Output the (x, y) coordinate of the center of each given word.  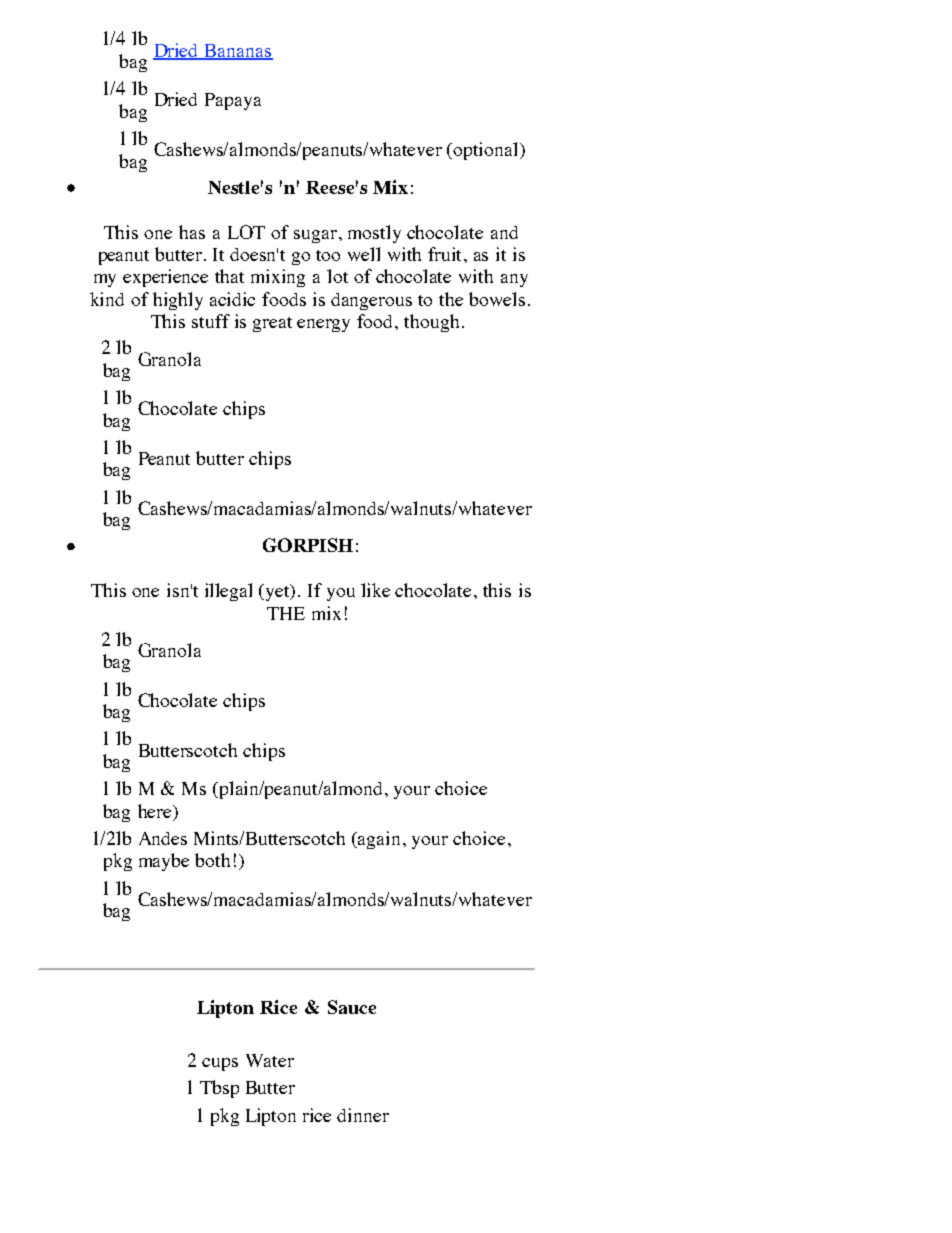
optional (487, 151)
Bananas (238, 51)
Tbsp (219, 1089)
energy (323, 325)
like (375, 590)
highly (178, 301)
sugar (317, 236)
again (380, 840)
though (433, 323)
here (156, 811)
